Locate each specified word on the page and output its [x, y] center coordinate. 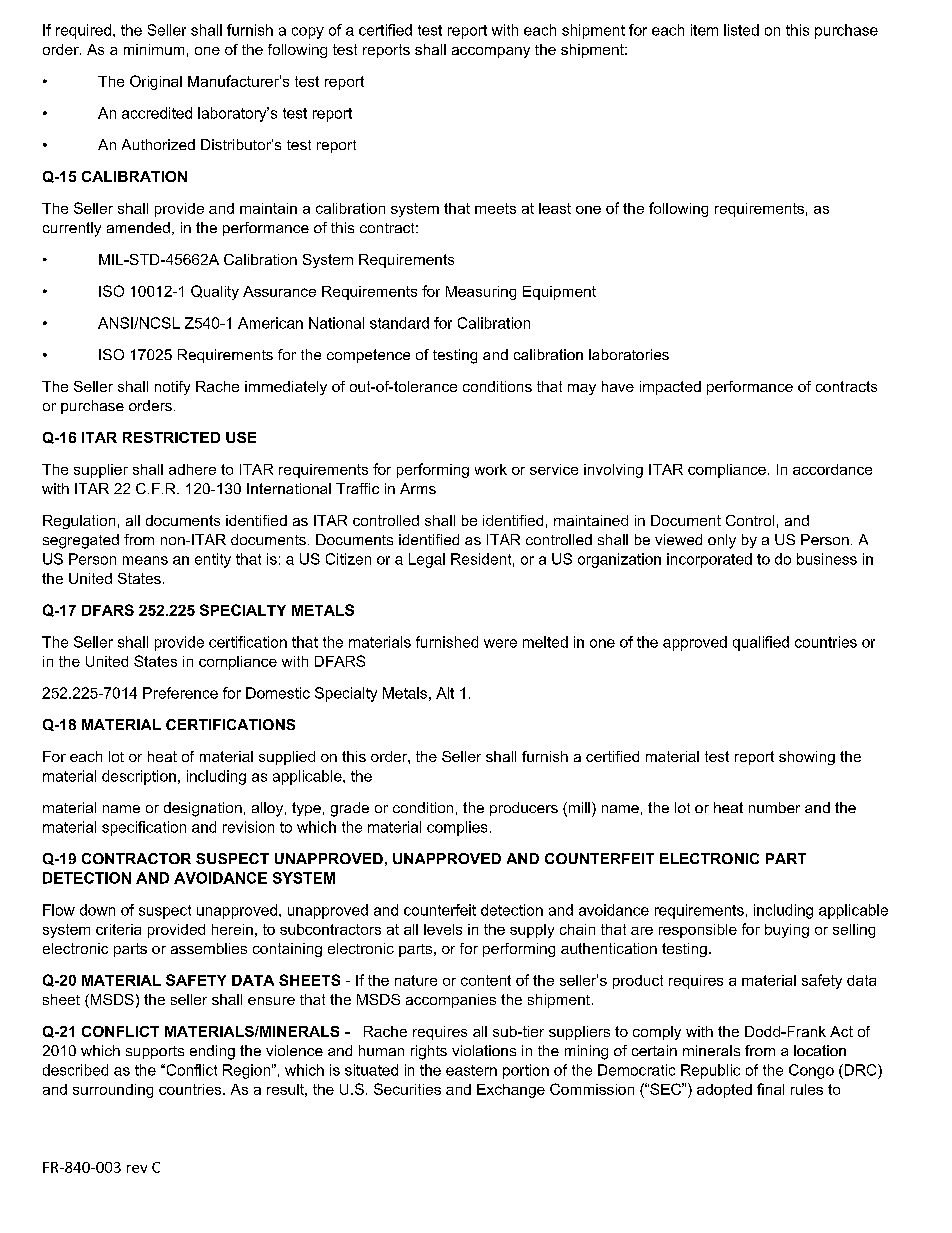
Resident [481, 559]
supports [155, 1052]
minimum [154, 49]
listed [741, 30]
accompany [491, 52]
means [145, 560]
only [722, 541]
